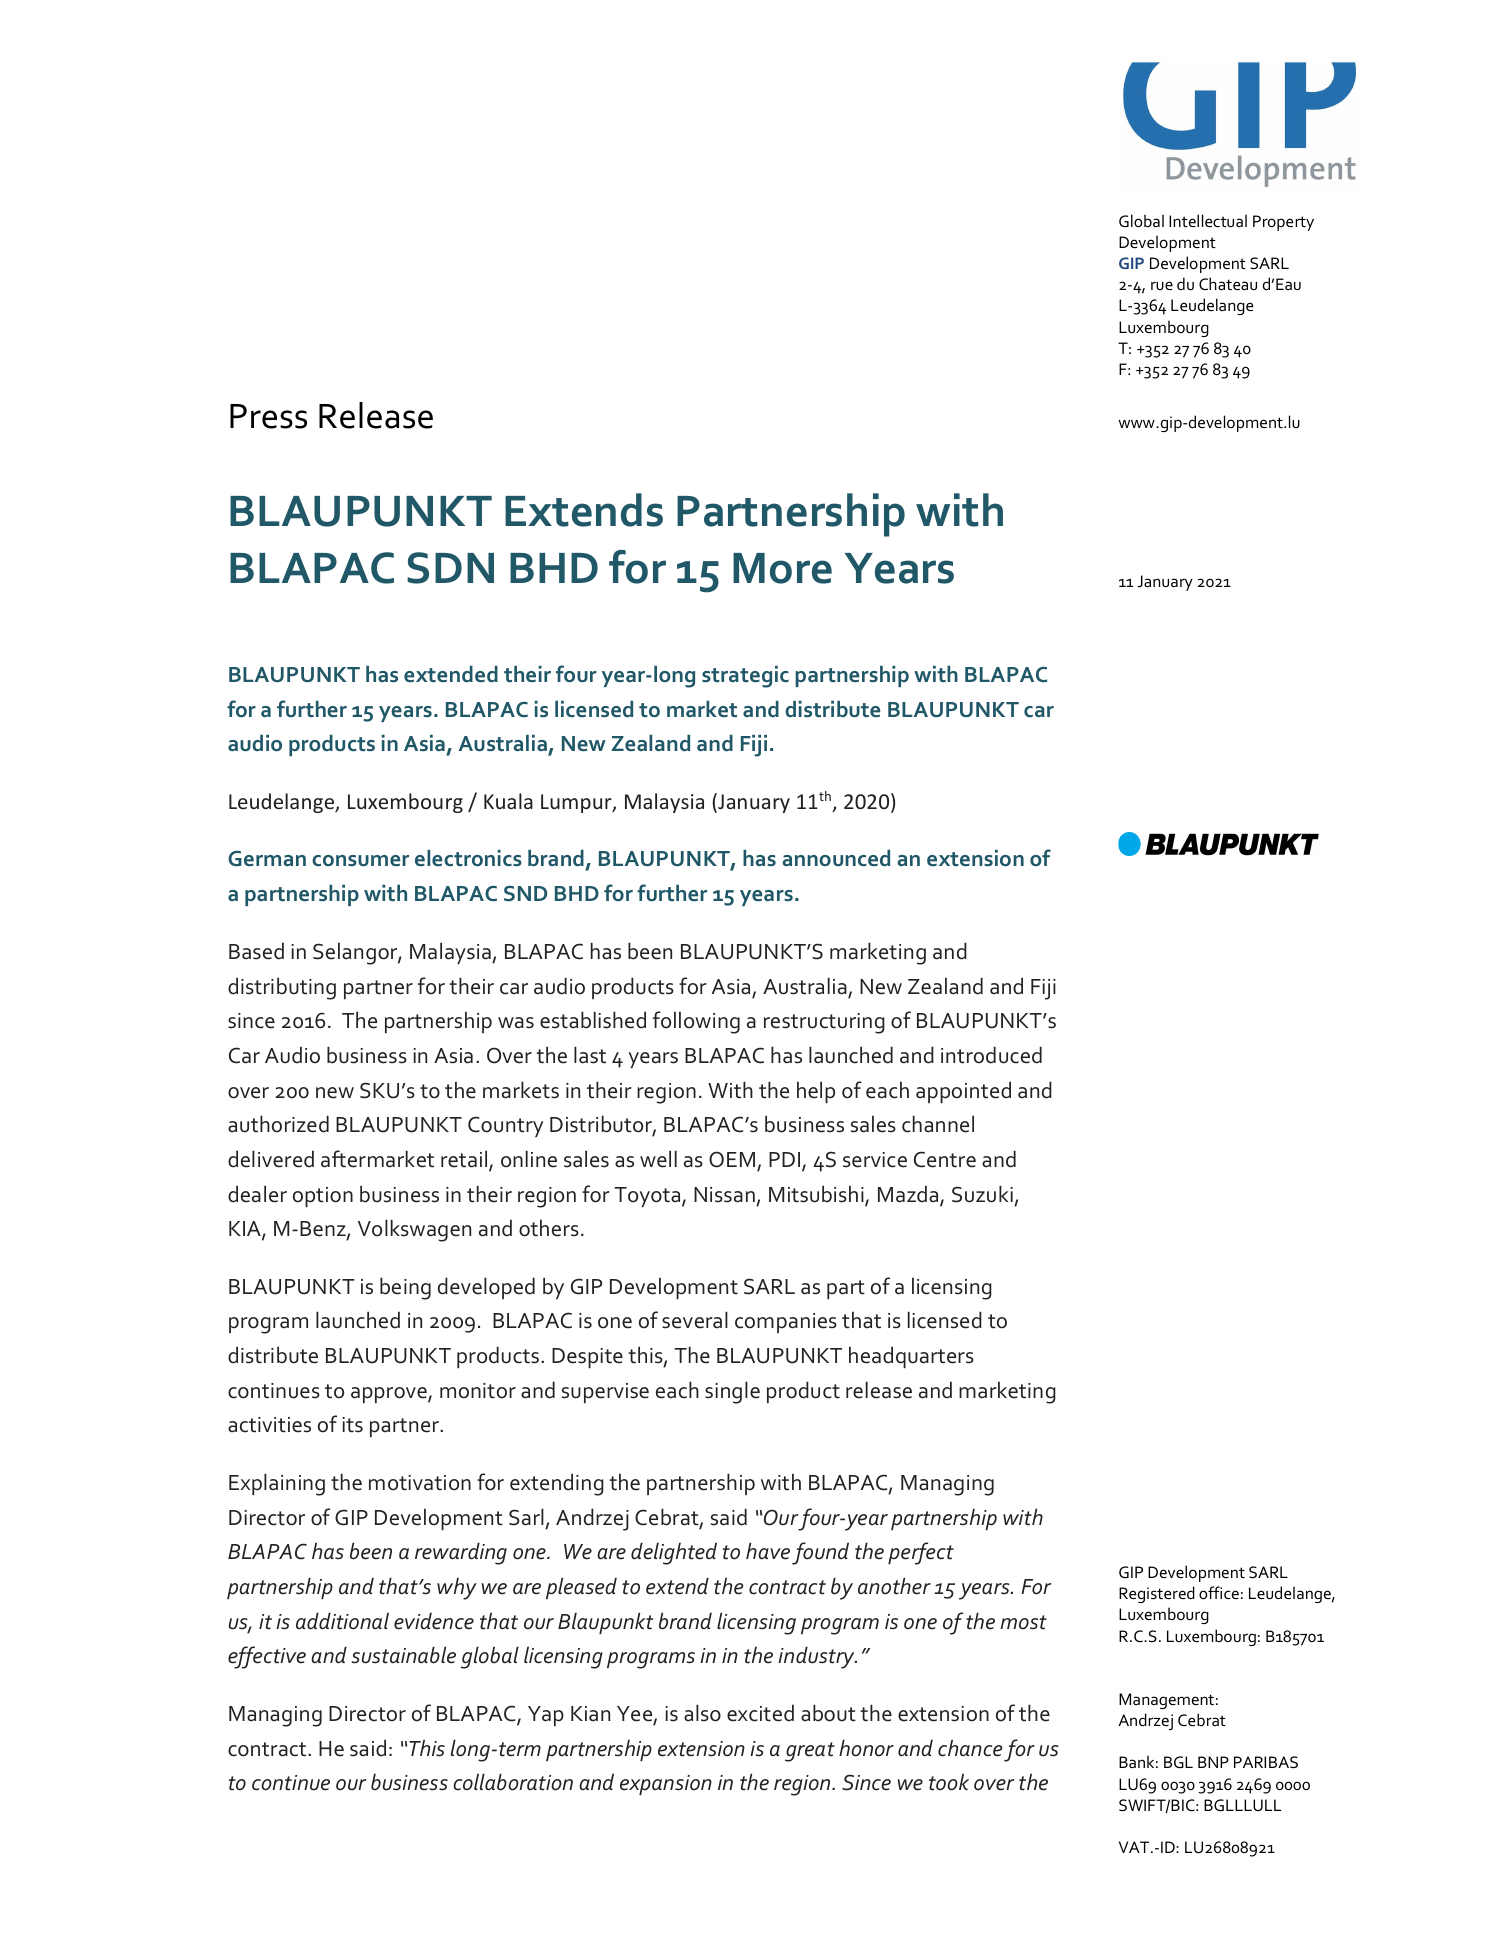 The height and width of the screenshot is (1946, 1504). What do you see at coordinates (824, 1023) in the screenshot?
I see `restructuring` at bounding box center [824, 1023].
